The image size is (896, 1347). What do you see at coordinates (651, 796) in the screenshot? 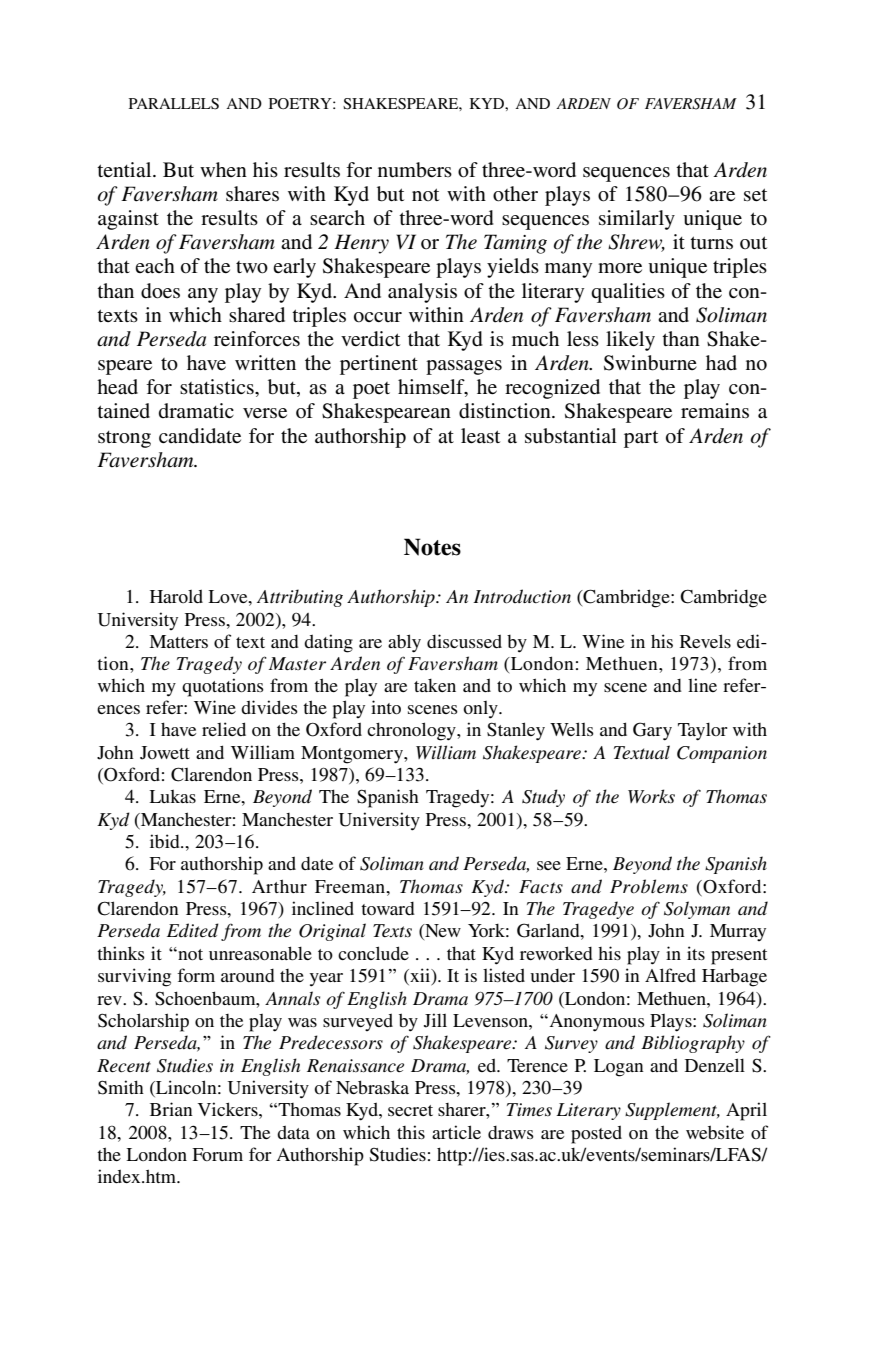
I see `Works` at bounding box center [651, 796].
